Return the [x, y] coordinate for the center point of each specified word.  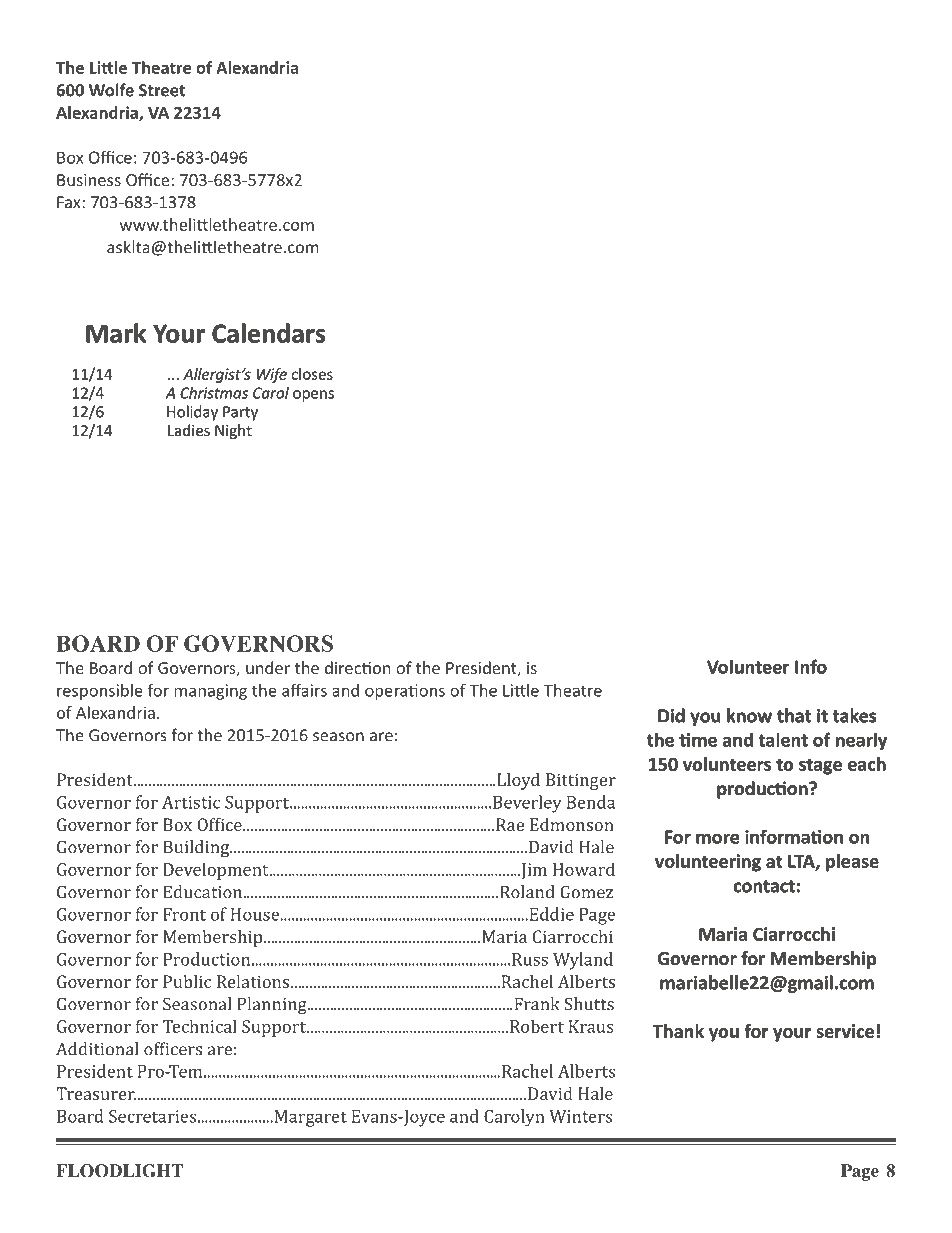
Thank [678, 1031]
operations [405, 692]
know [749, 715]
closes [312, 374]
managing [210, 692]
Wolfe [111, 90]
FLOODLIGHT [119, 1171]
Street [162, 90]
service [845, 1031]
